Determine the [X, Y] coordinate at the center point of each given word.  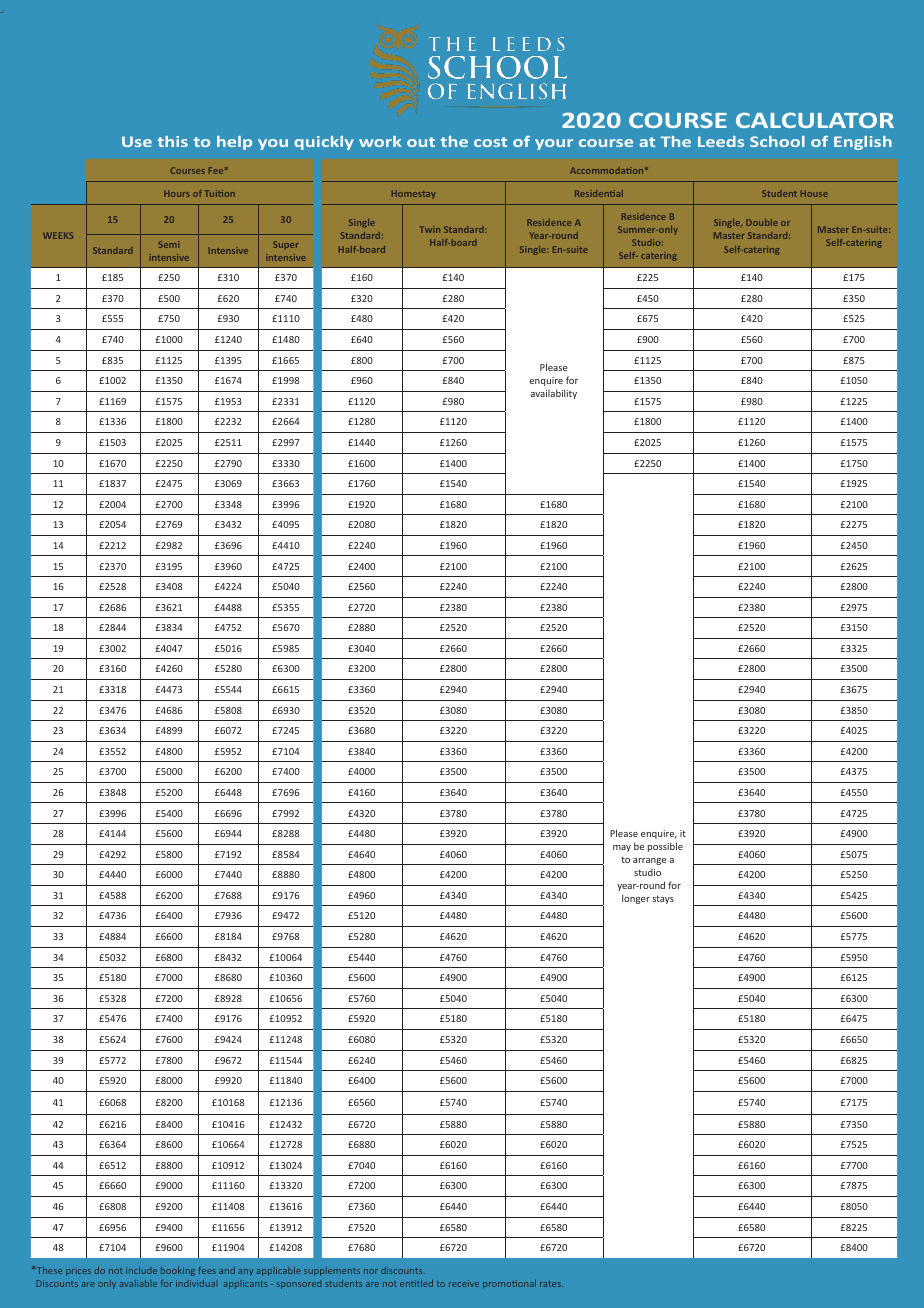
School [777, 141]
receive [464, 1283]
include [141, 1270]
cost [490, 142]
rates [551, 1284]
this [173, 141]
